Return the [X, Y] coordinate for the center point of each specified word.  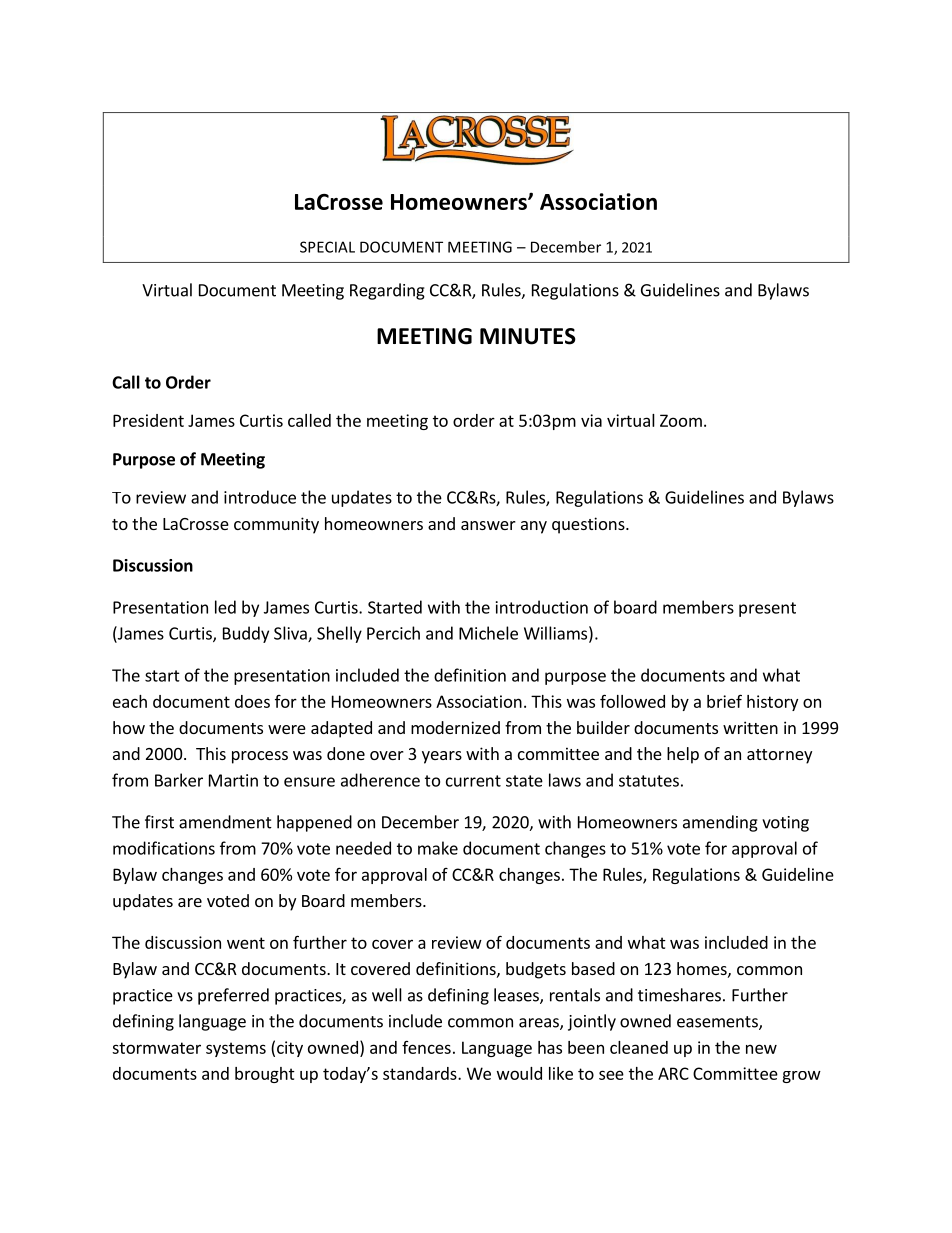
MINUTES [528, 336]
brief [724, 701]
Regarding [387, 291]
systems [236, 1049]
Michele [488, 633]
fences [426, 1047]
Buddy [246, 634]
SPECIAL [327, 247]
